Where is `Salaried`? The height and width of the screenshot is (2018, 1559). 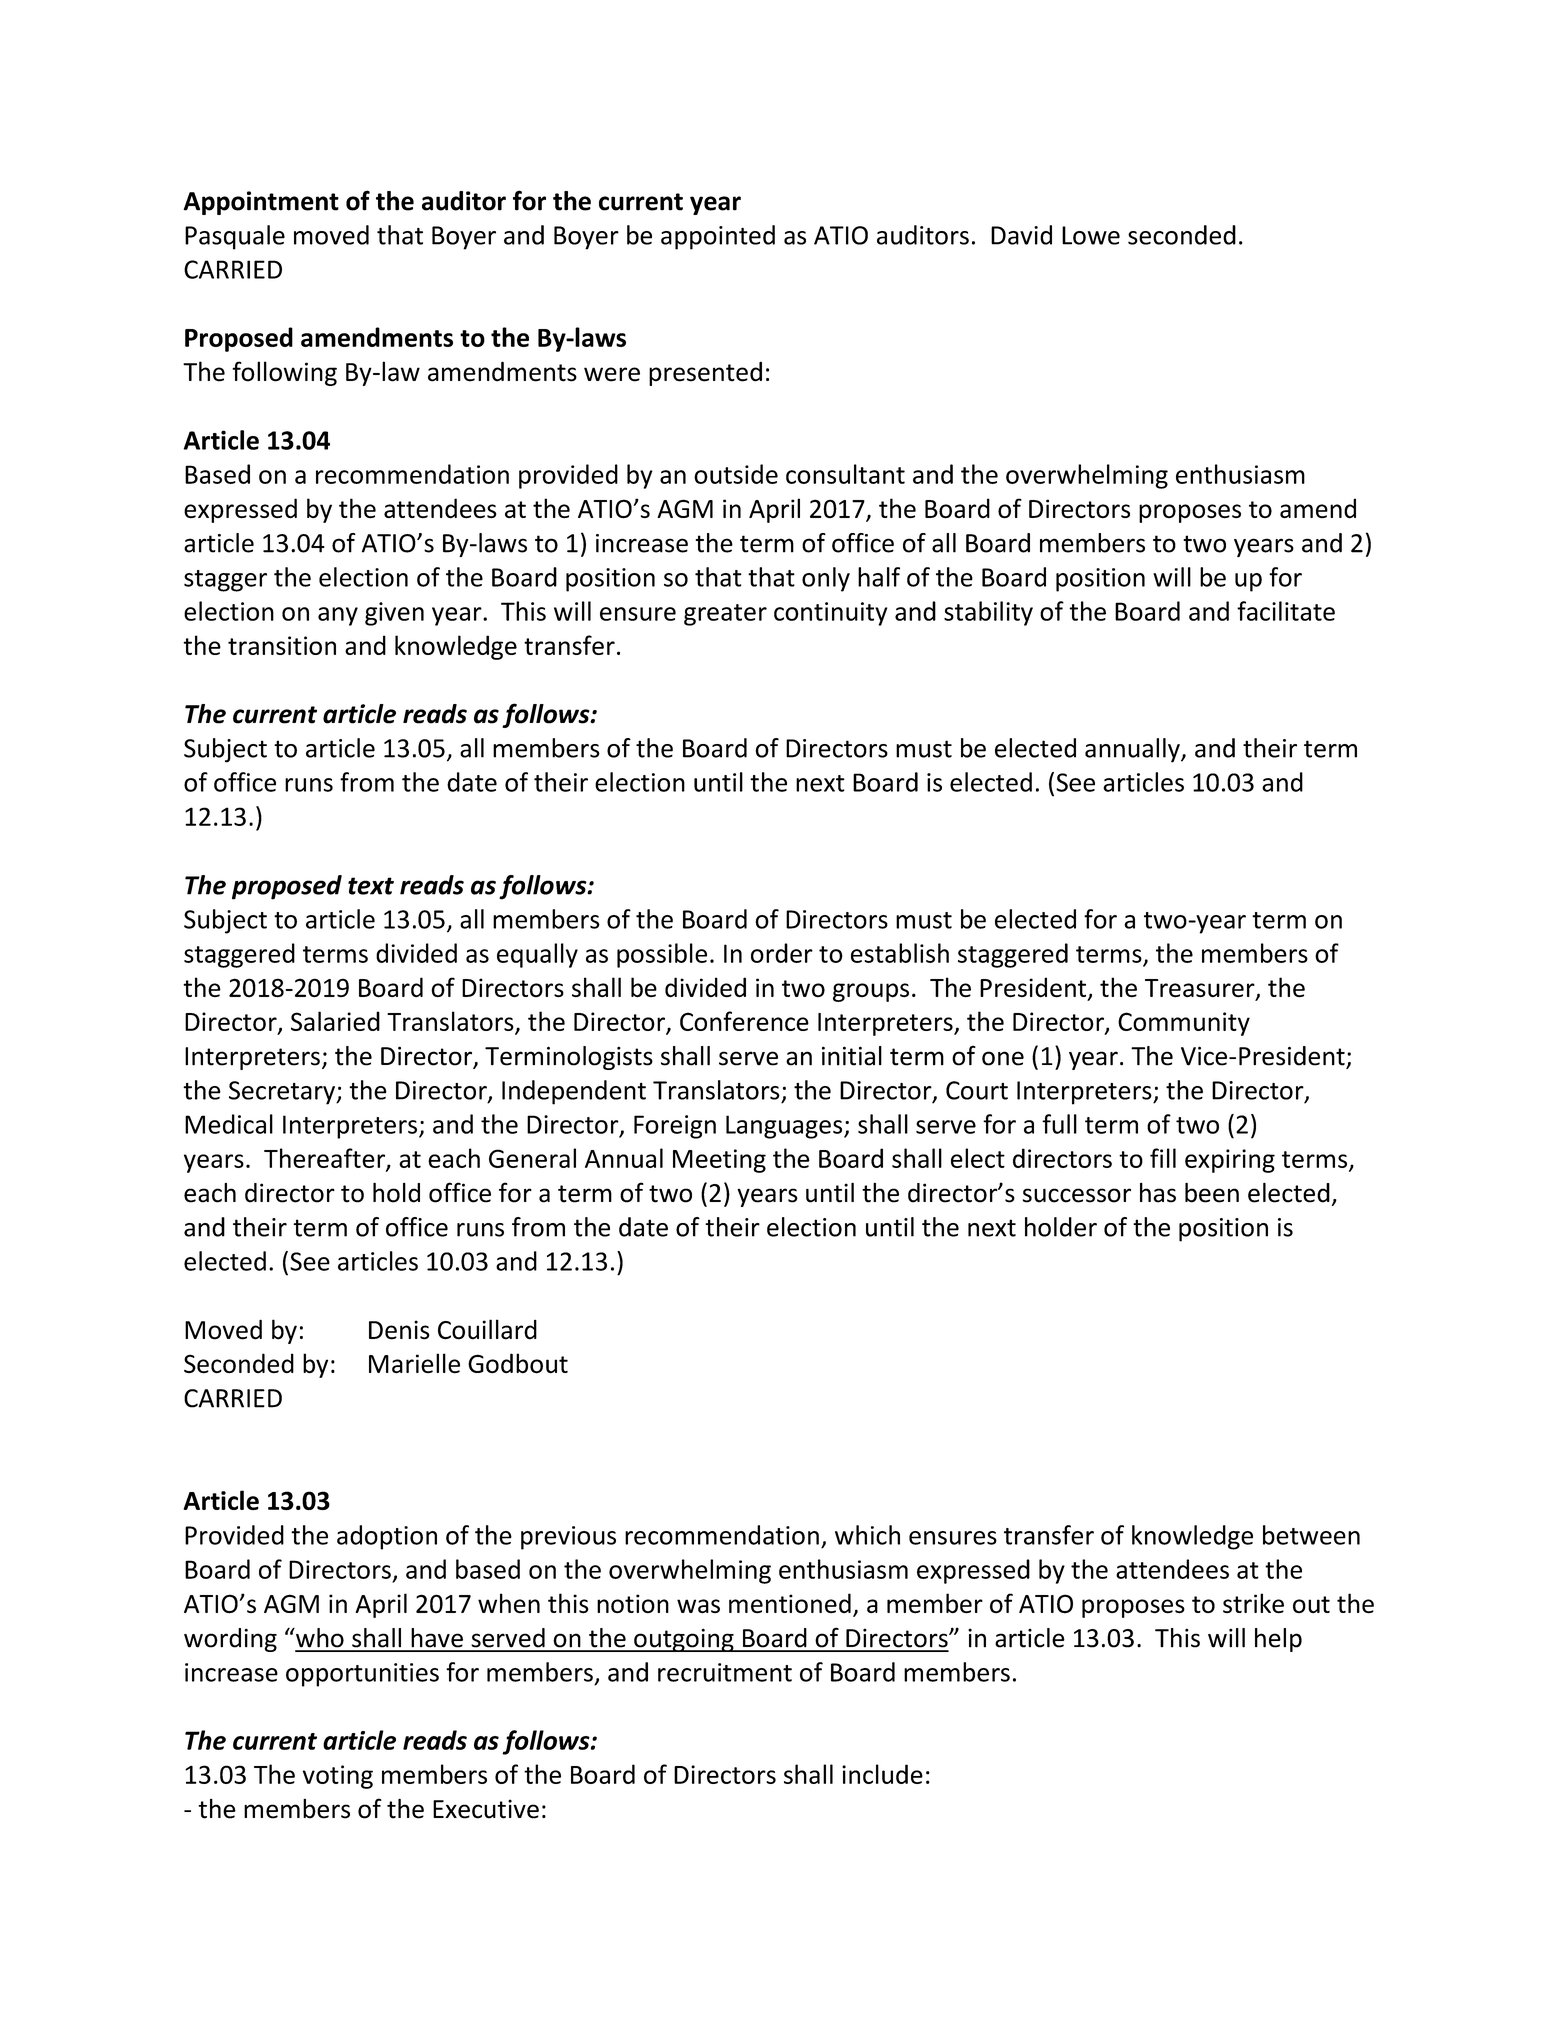
Salaried is located at coordinates (335, 1021).
